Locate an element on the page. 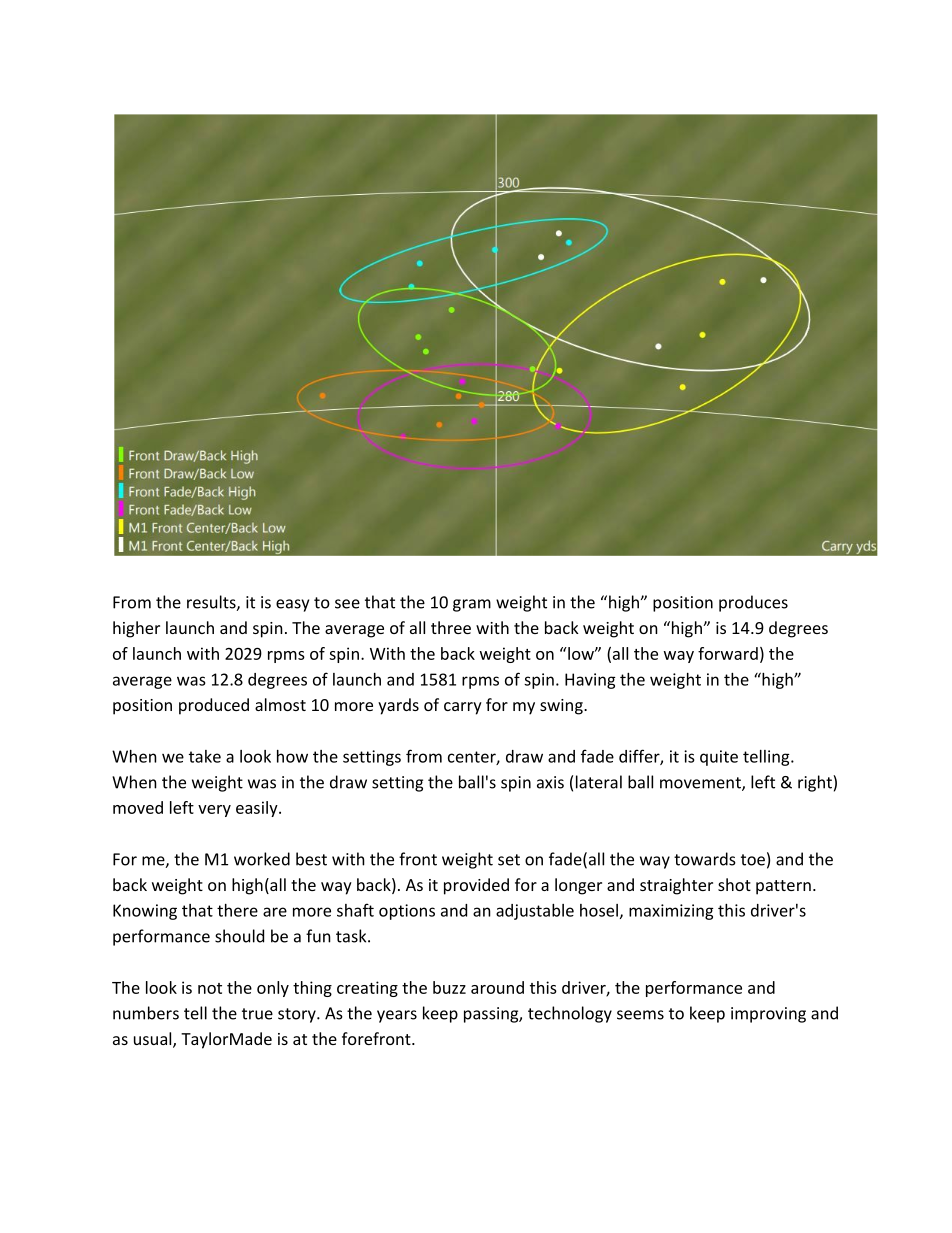 This page has height=1233, width=952. gram is located at coordinates (472, 605).
